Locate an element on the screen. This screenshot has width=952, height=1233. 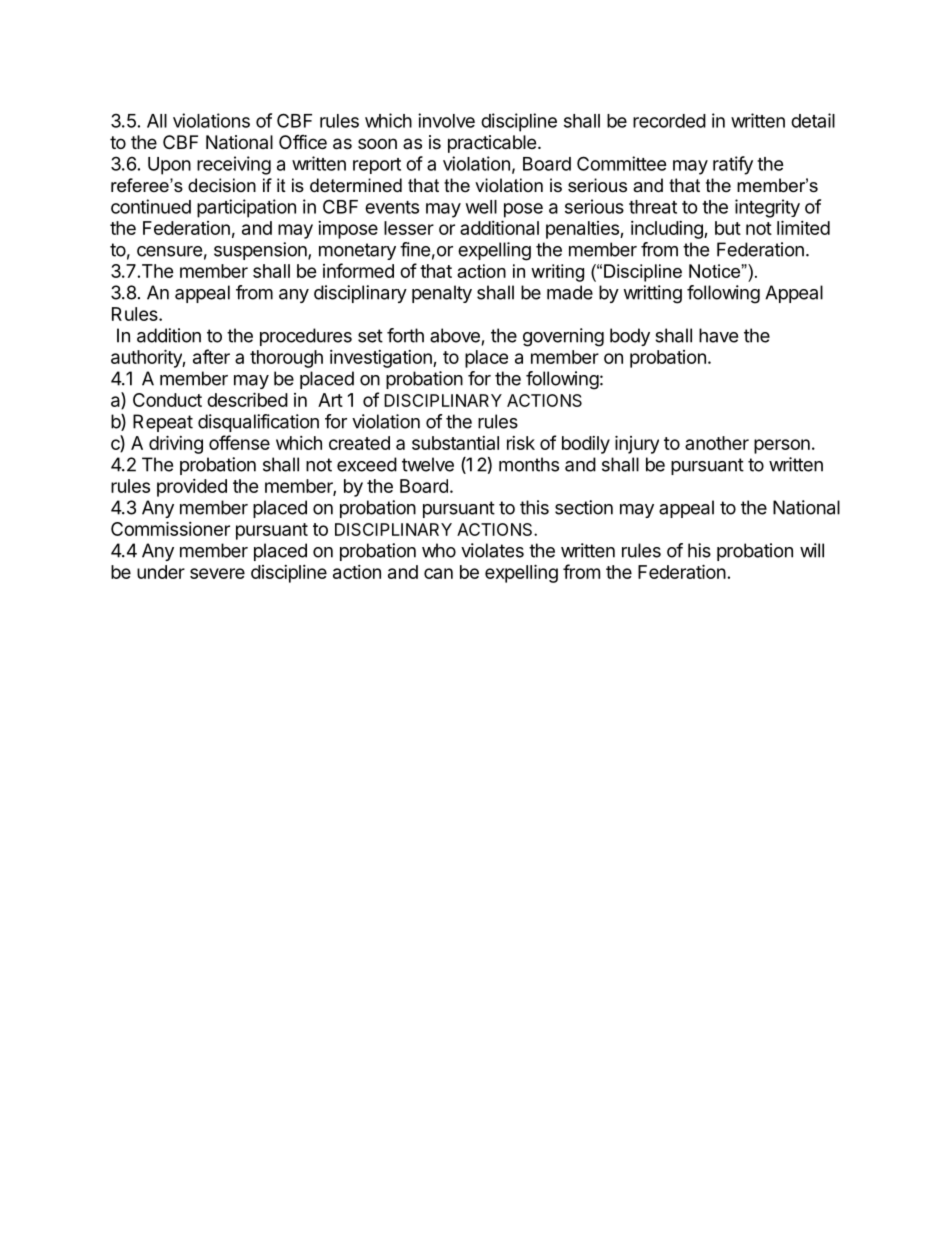
practicable is located at coordinates (492, 144).
